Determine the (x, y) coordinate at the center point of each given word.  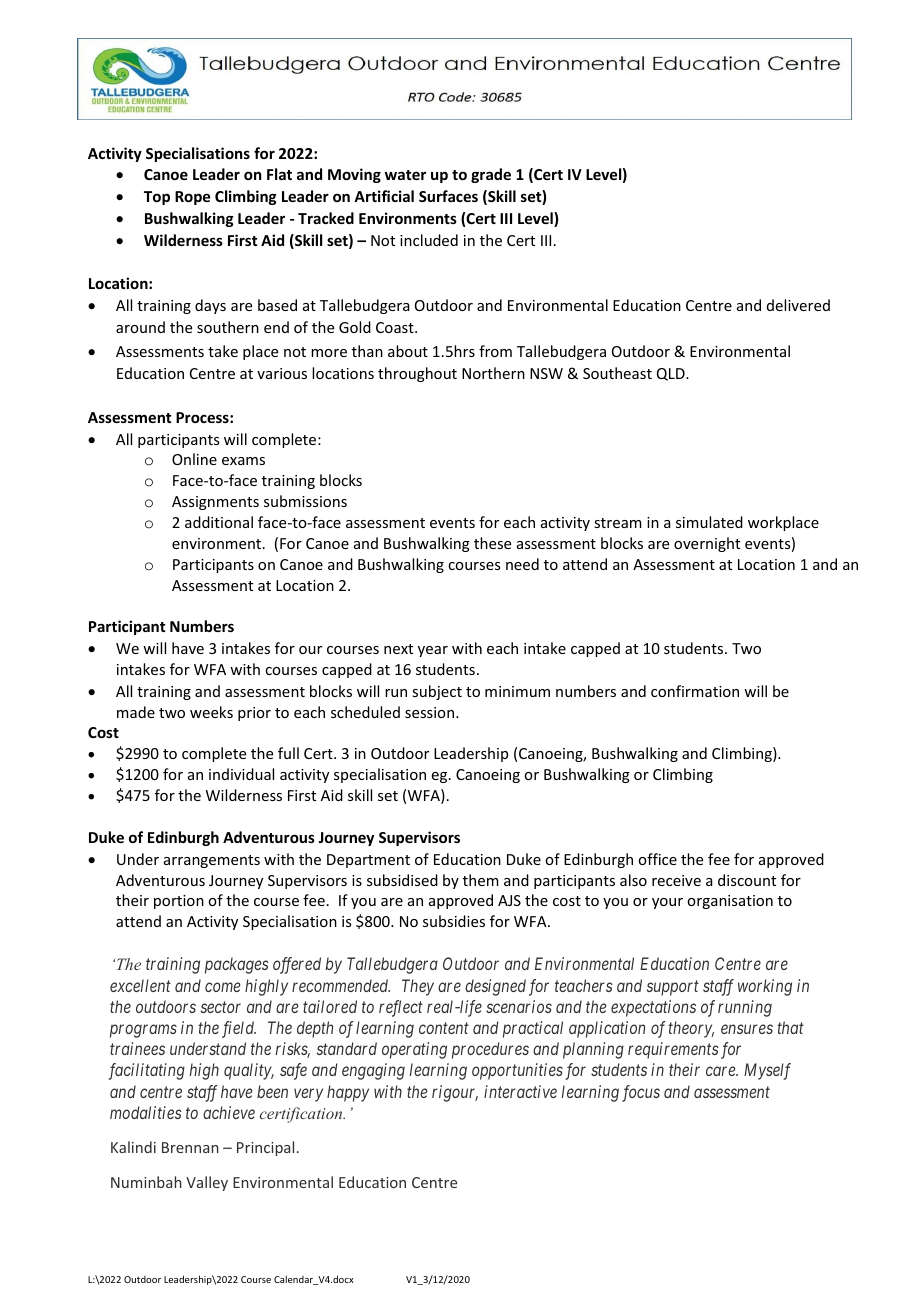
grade (491, 175)
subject (437, 692)
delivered (798, 305)
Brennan (190, 1147)
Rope (192, 198)
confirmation (695, 691)
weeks (211, 712)
